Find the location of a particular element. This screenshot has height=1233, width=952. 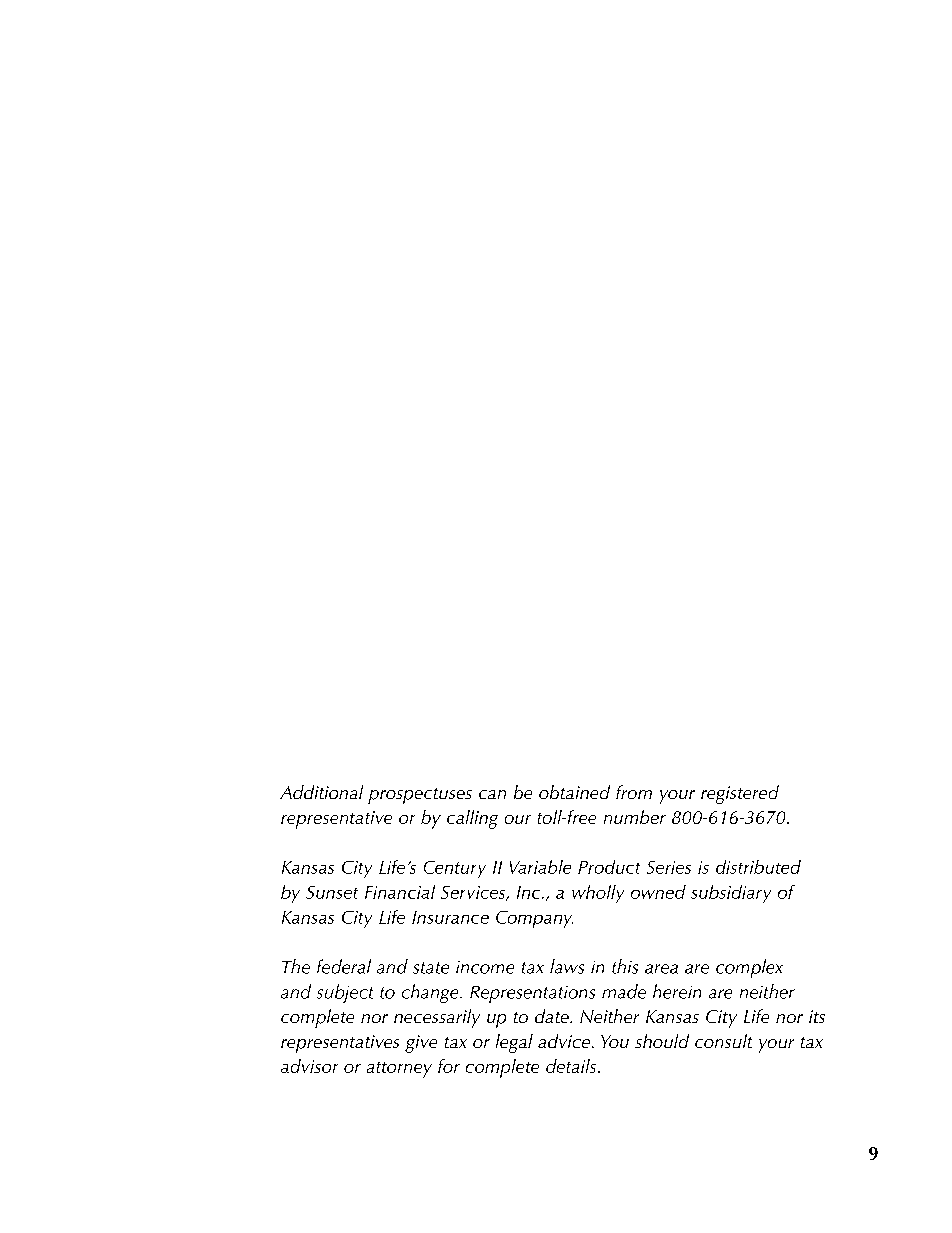

subsidiary is located at coordinates (731, 894).
